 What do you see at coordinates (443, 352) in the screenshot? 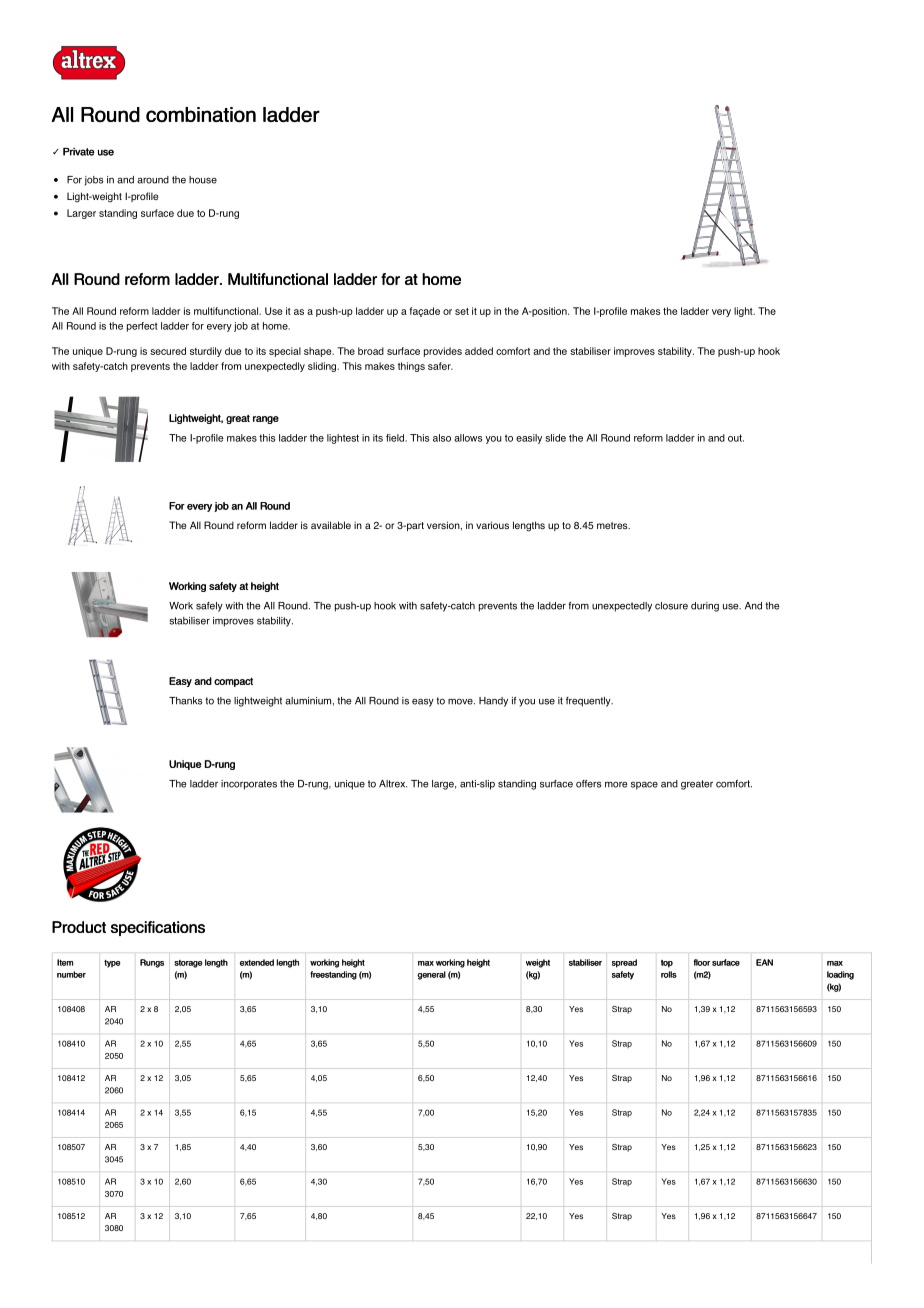
I see `provides` at bounding box center [443, 352].
